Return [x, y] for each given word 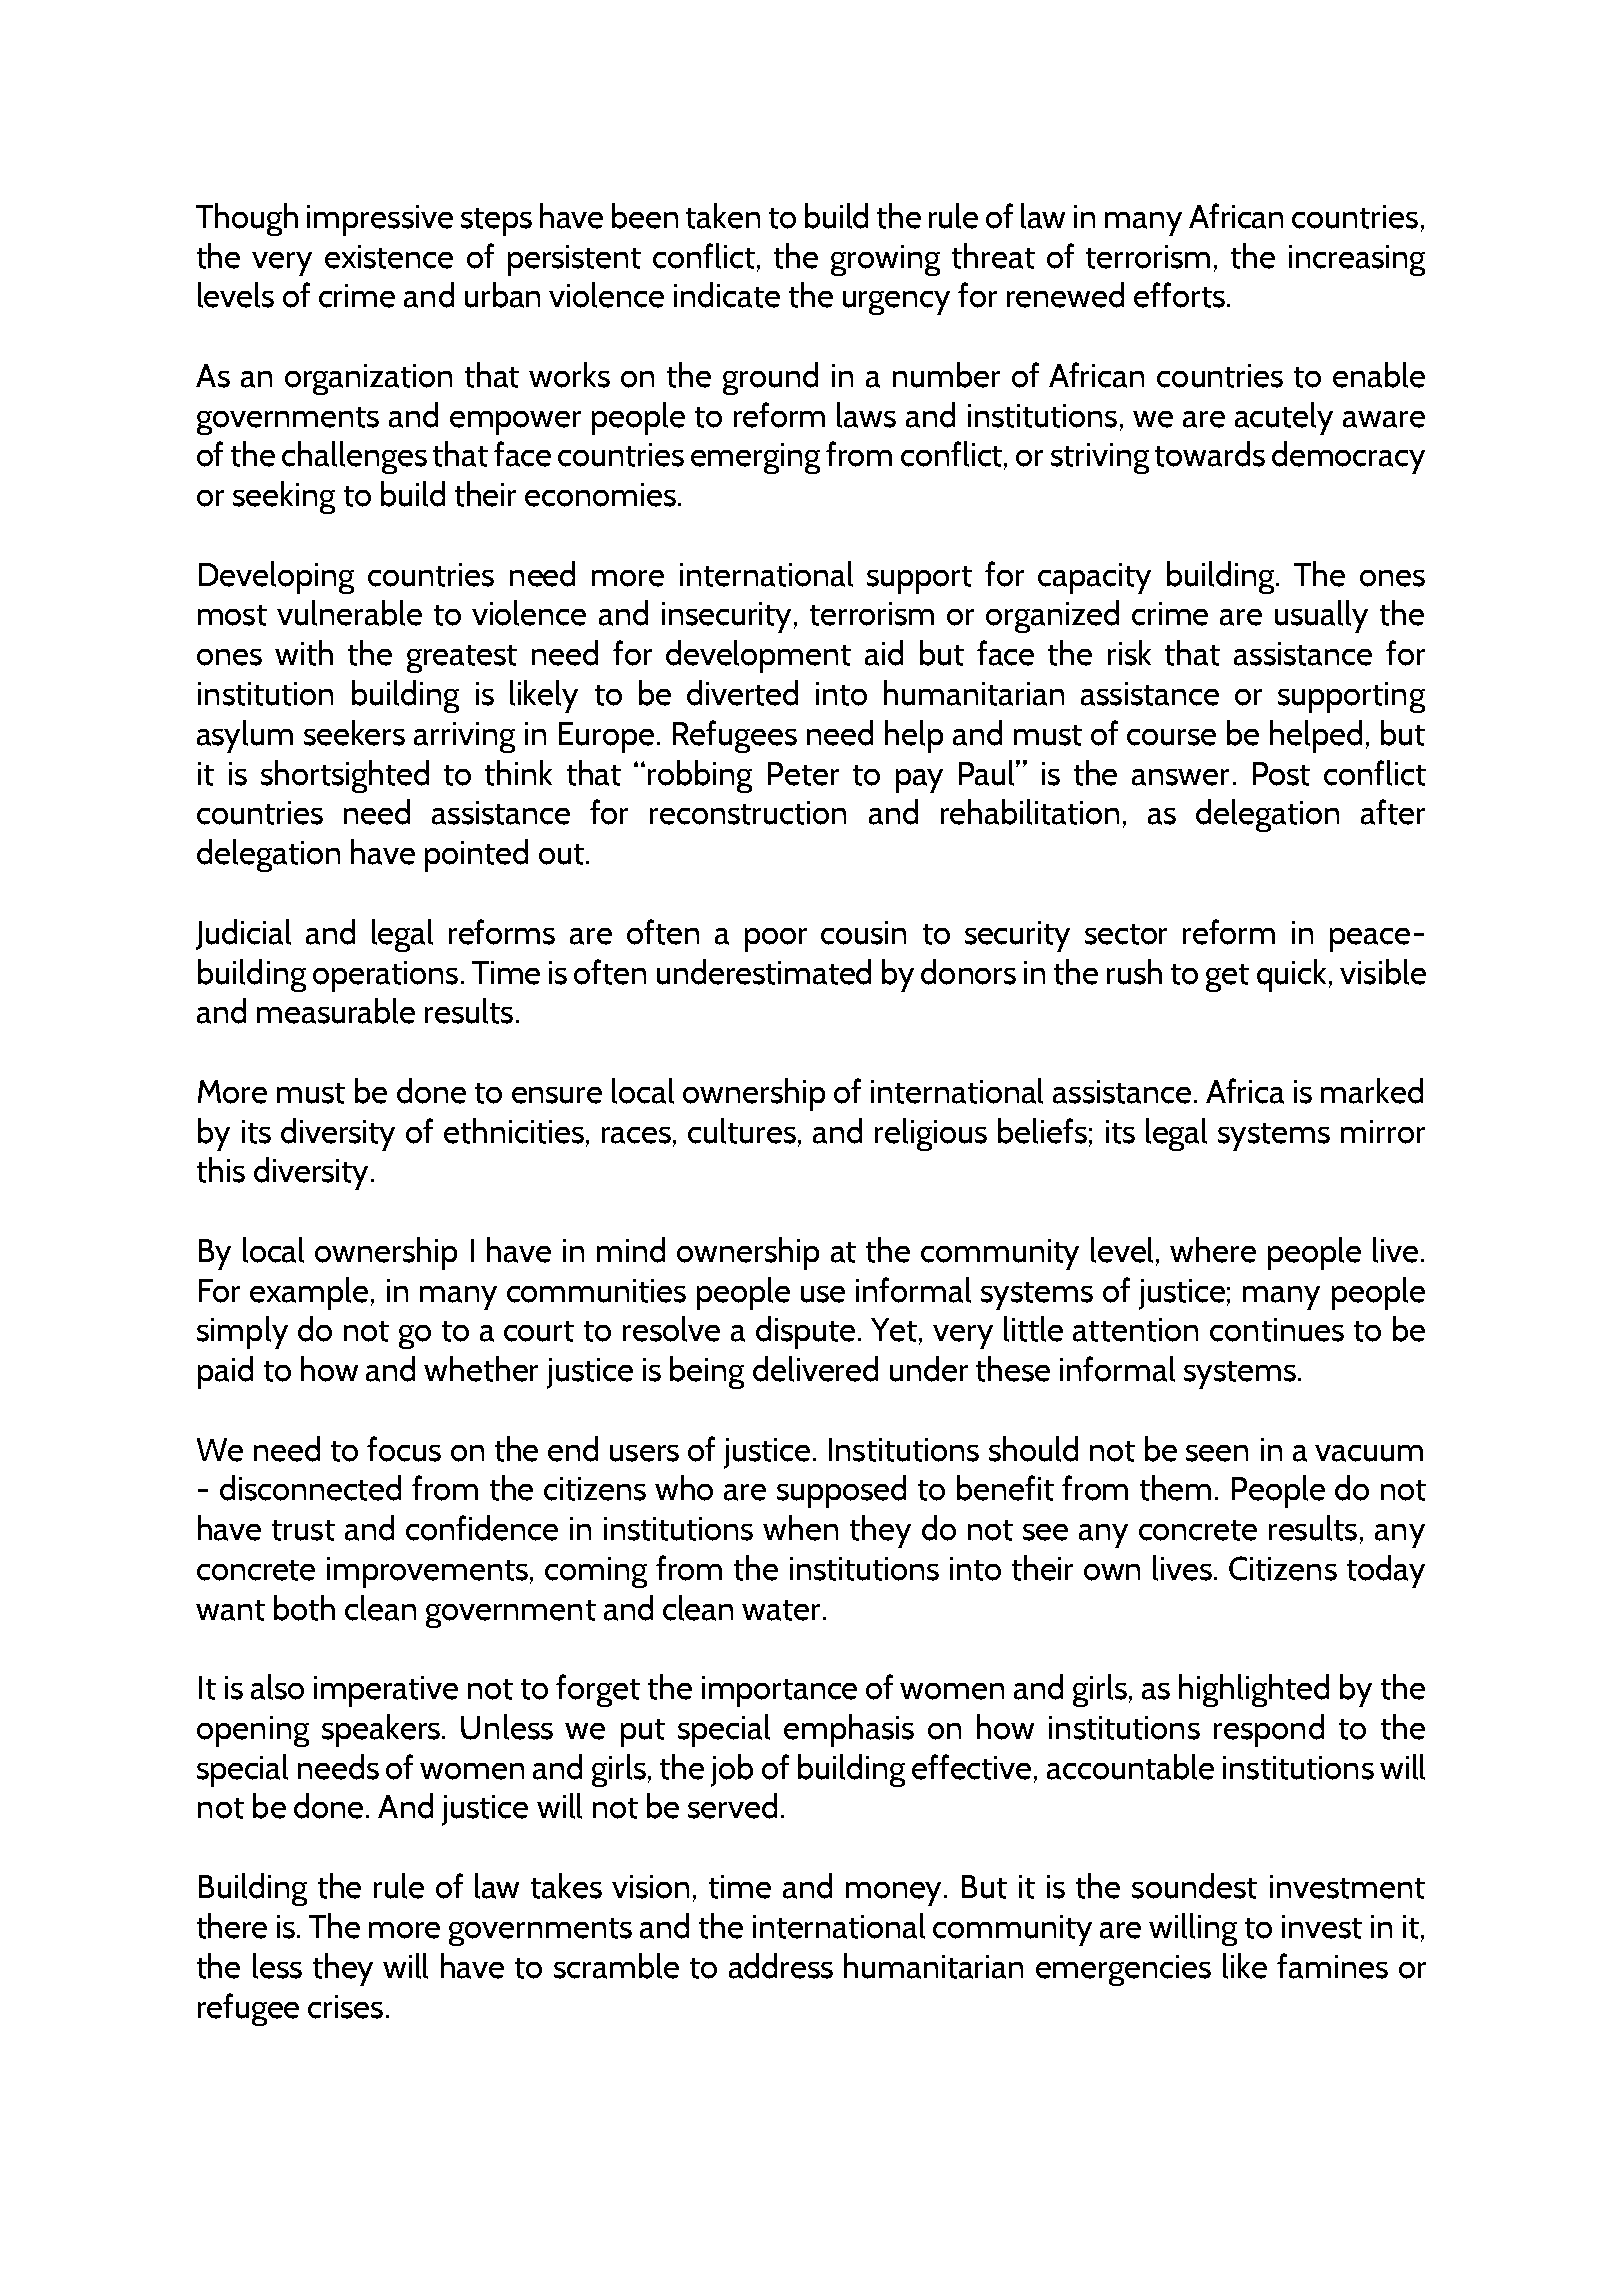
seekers [354, 733]
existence [389, 257]
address [781, 1966]
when [800, 1528]
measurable [336, 1011]
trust [303, 1530]
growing [885, 260]
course [1171, 737]
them [1175, 1488]
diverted [742, 693]
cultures [742, 1131]
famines [1332, 1966]
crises [345, 2007]
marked [1372, 1091]
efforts [1179, 295]
